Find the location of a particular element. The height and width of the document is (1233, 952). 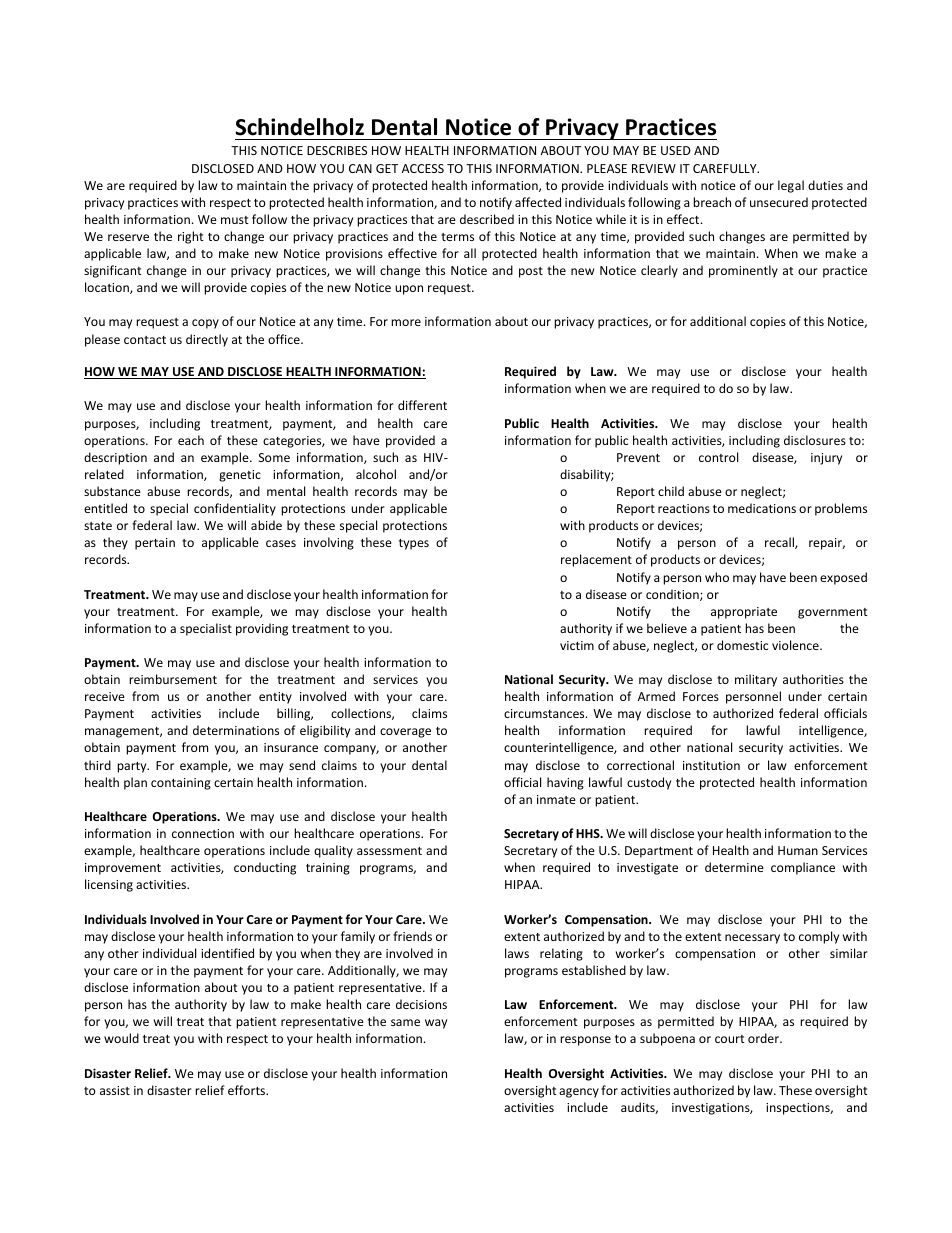

genetic is located at coordinates (240, 476).
